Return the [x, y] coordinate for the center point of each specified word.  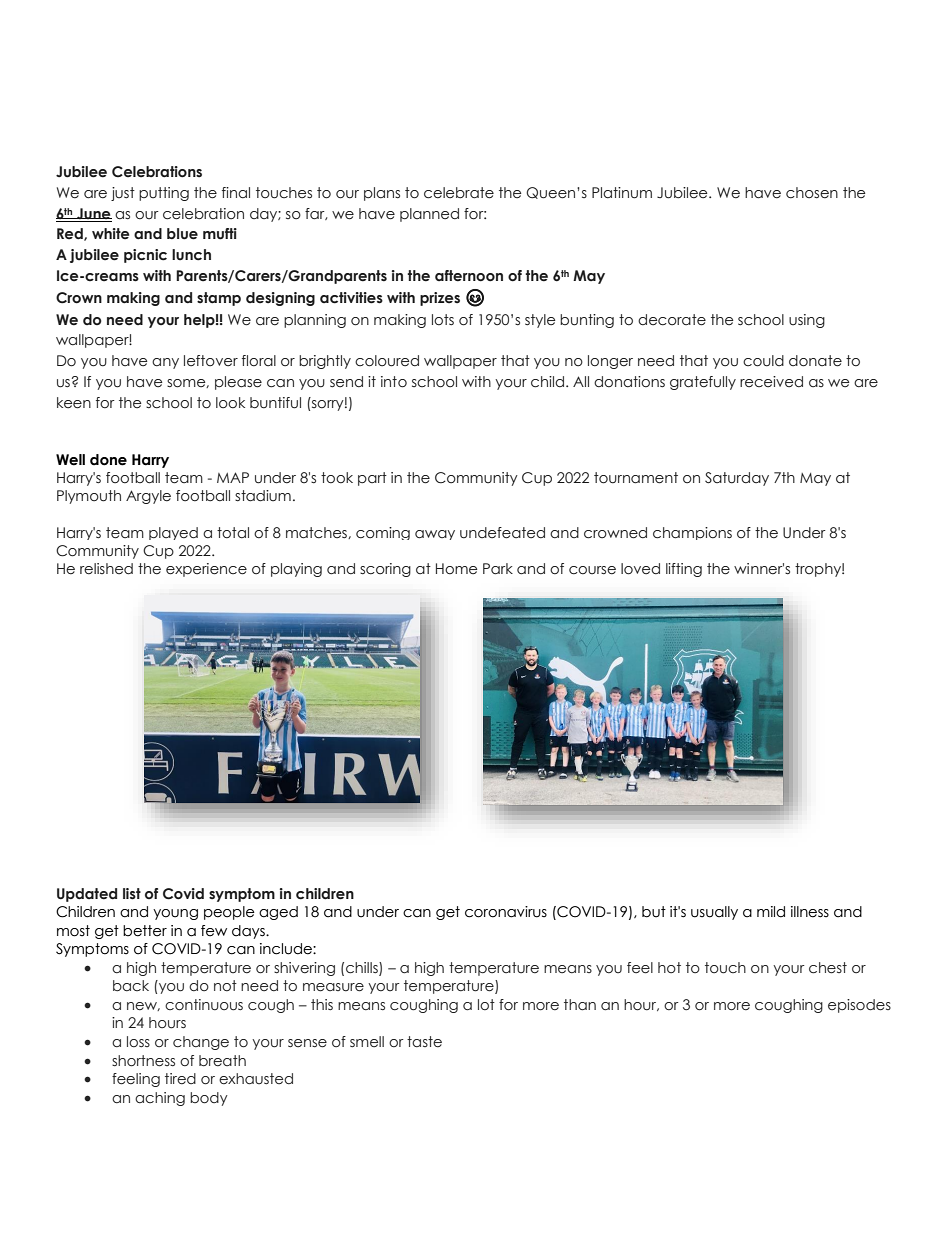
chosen [812, 193]
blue [182, 234]
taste [424, 1042]
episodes [859, 1006]
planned [429, 215]
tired [180, 1079]
